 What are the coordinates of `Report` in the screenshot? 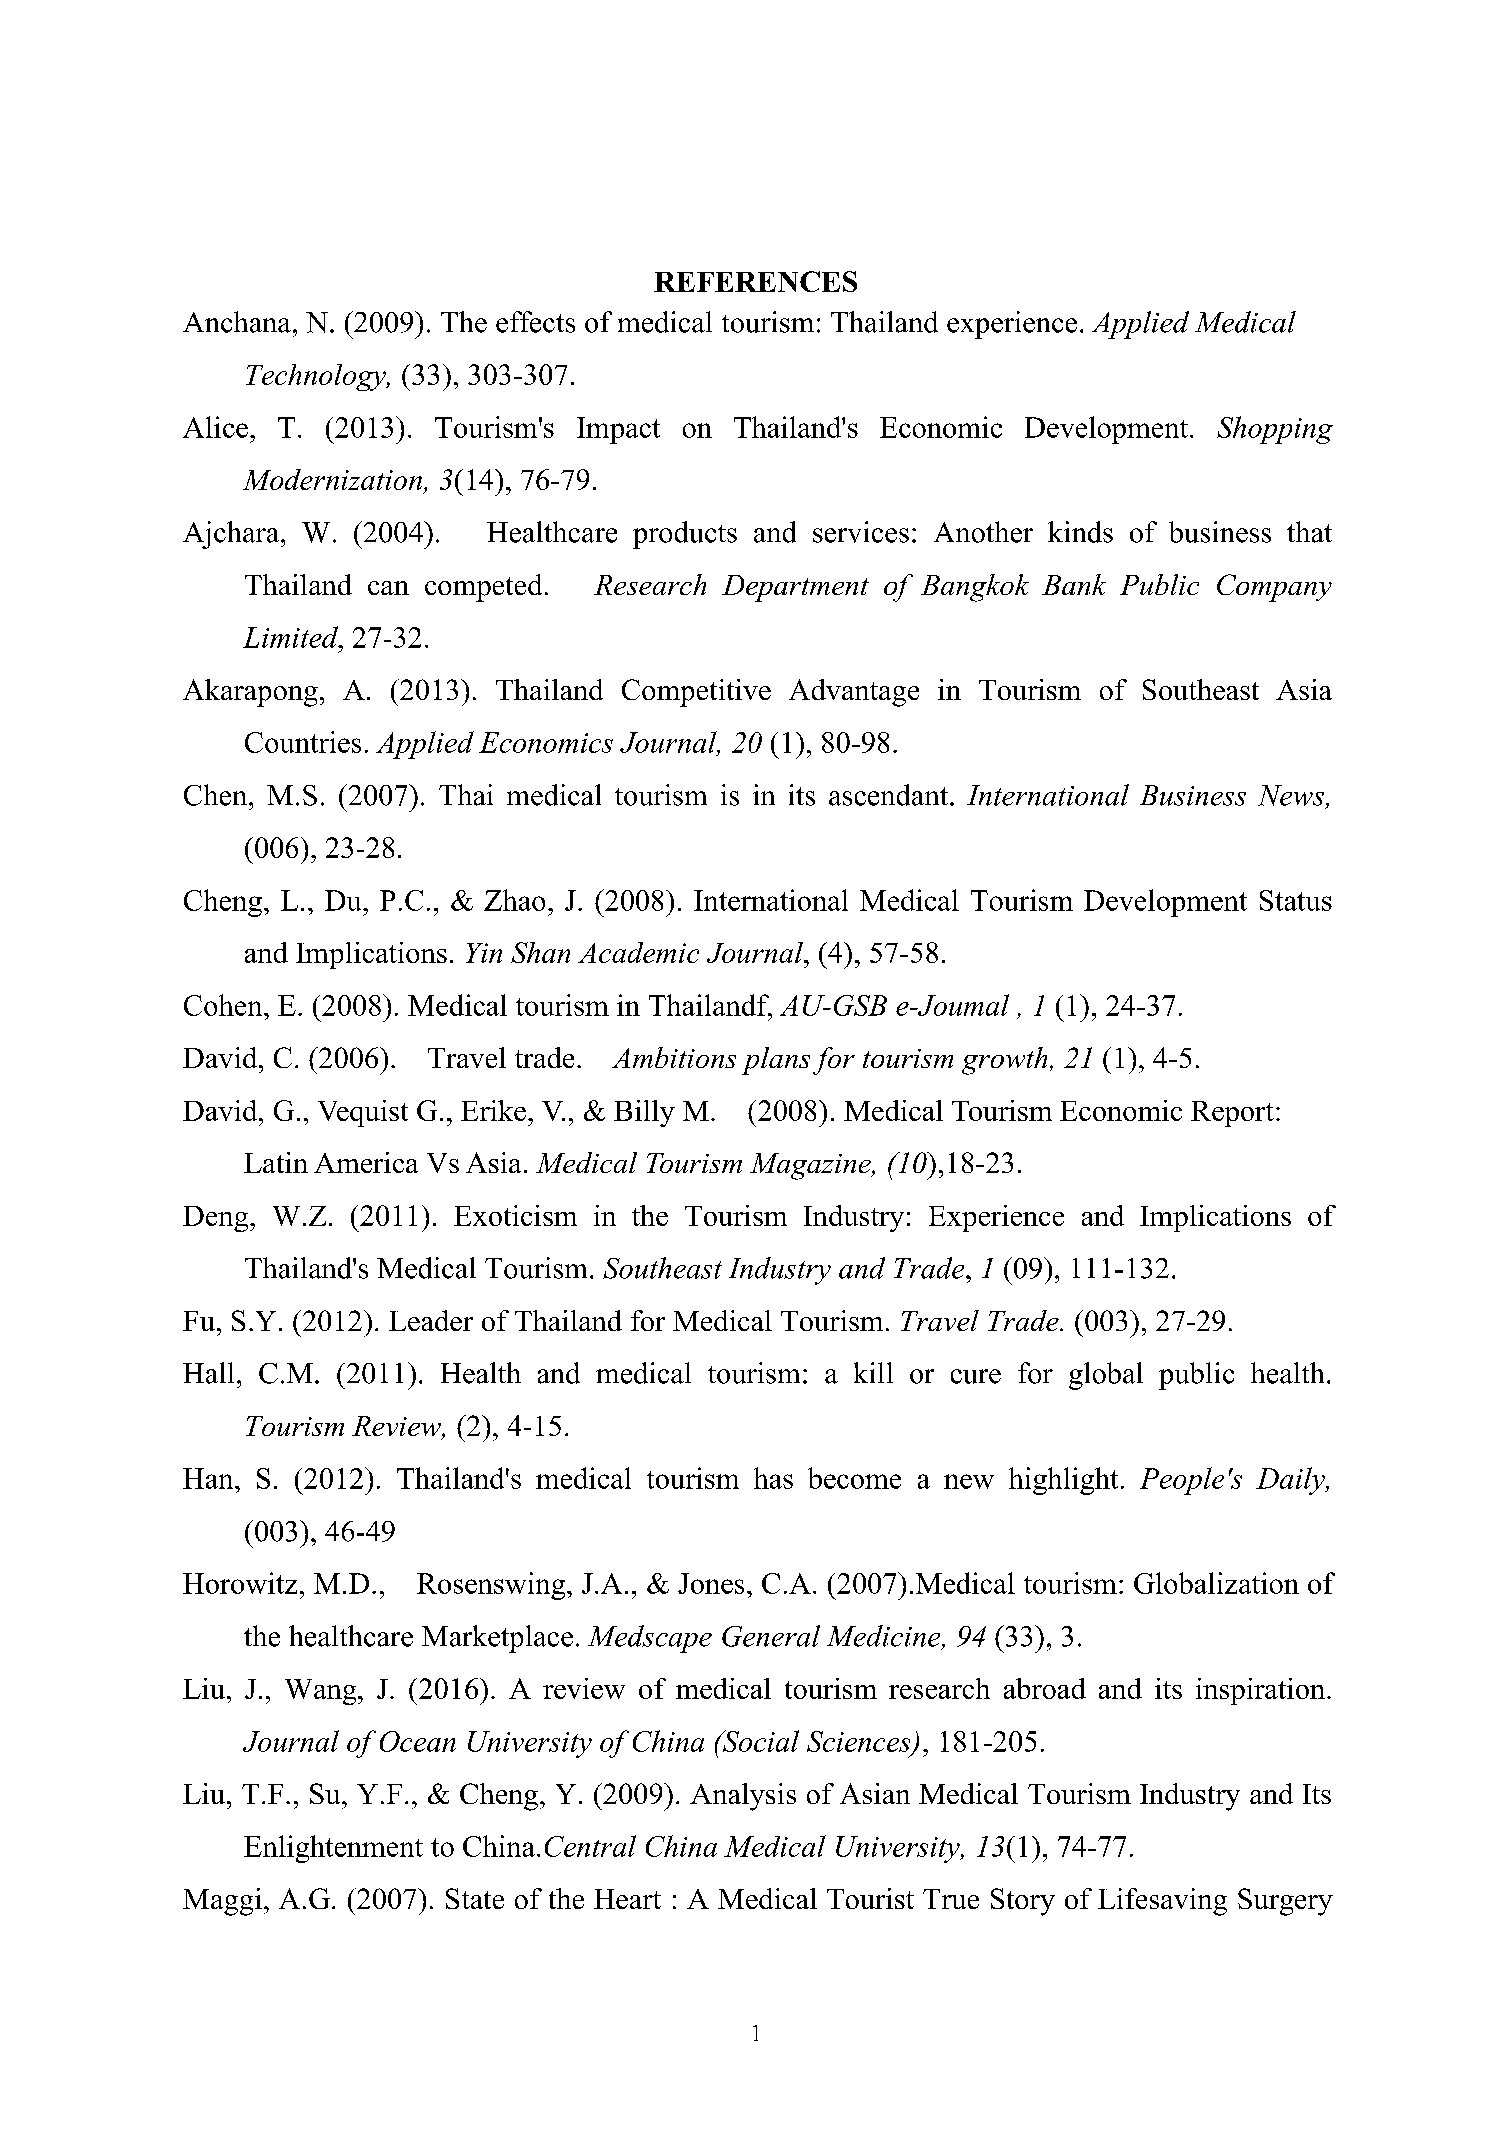 It's located at (1232, 1114).
